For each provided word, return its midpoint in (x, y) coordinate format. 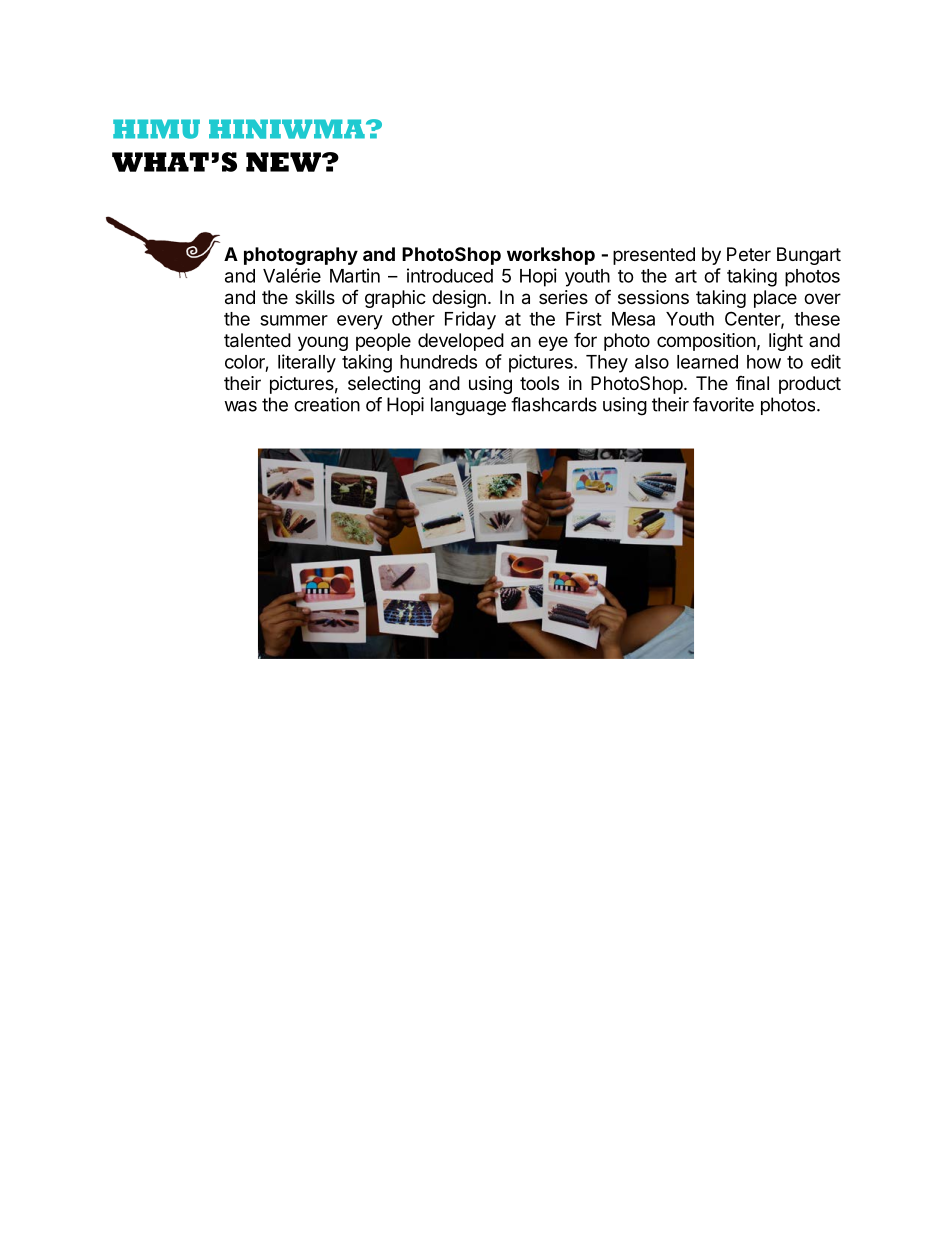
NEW (284, 162)
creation (327, 404)
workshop (551, 256)
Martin (355, 275)
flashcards (554, 404)
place (775, 299)
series (563, 297)
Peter (749, 254)
